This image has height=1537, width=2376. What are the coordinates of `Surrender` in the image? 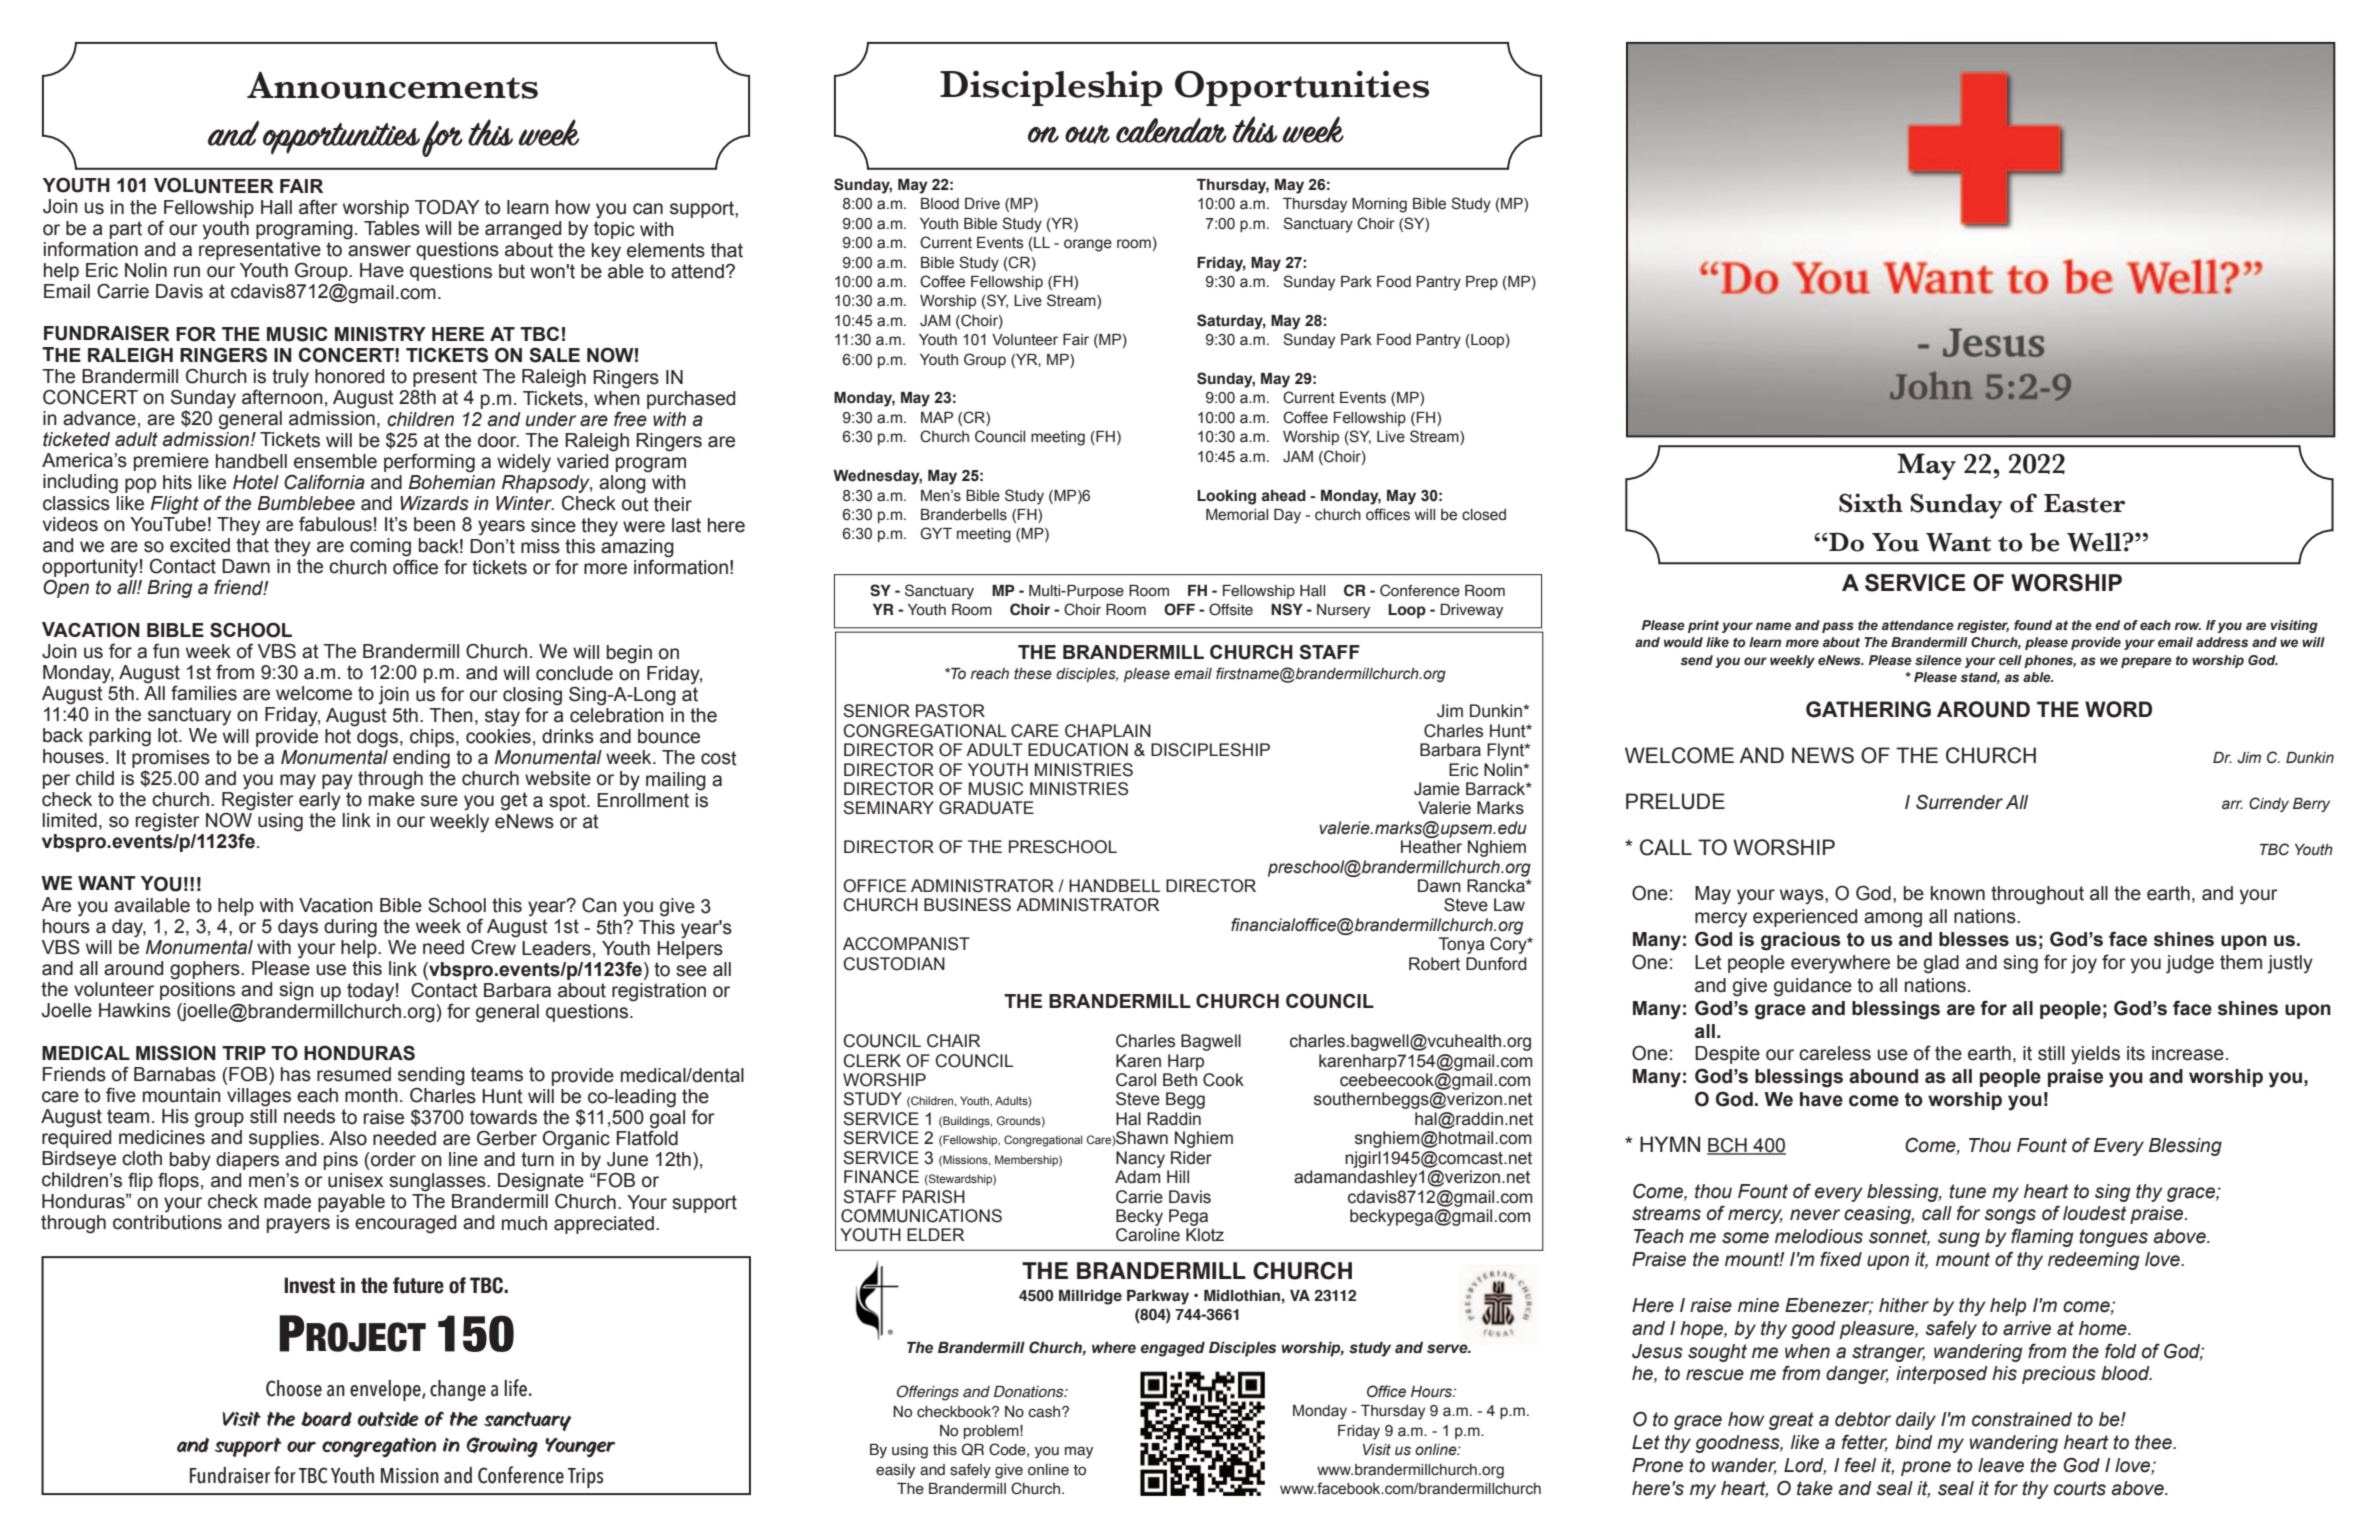 It's located at (1959, 802).
